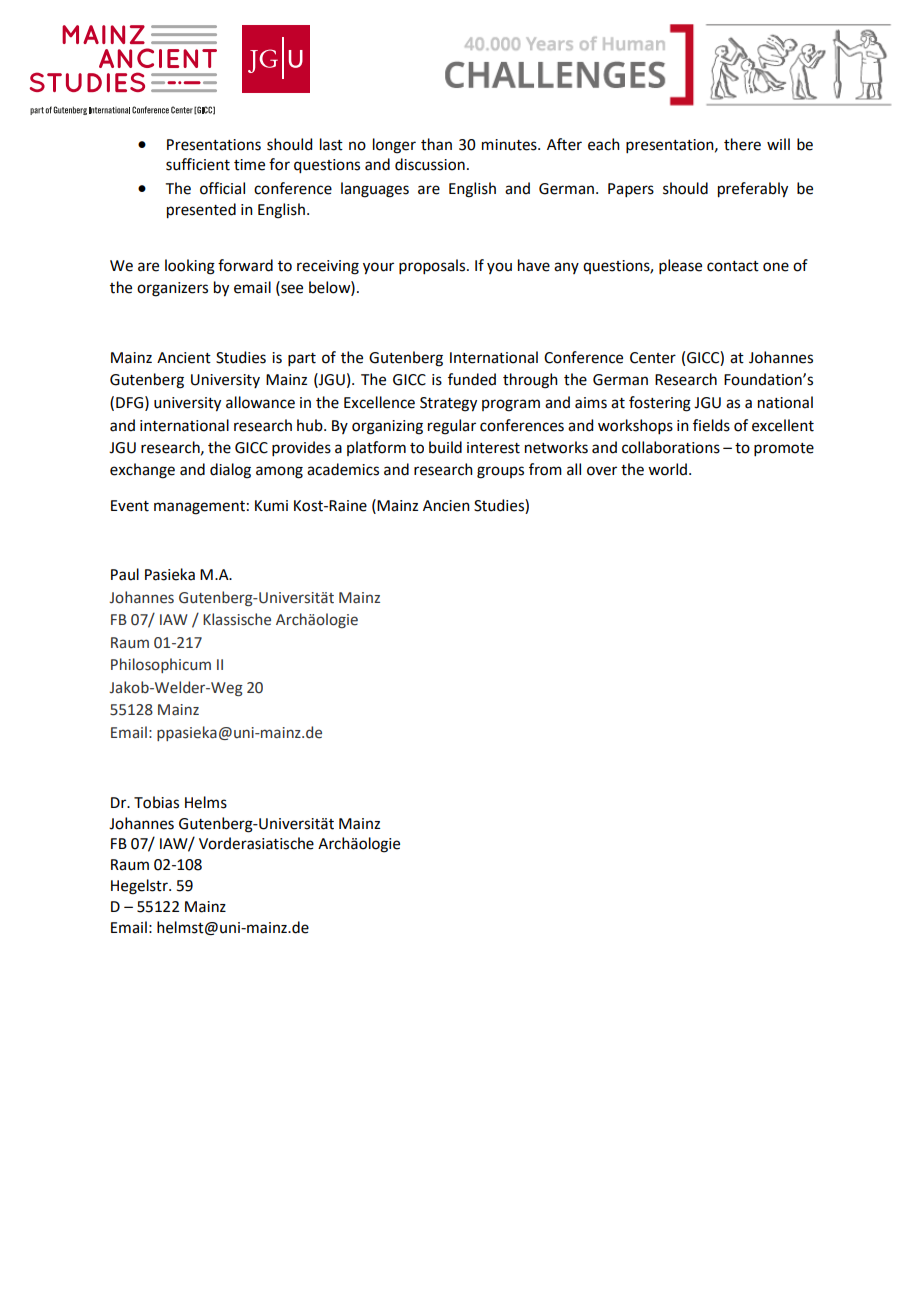  What do you see at coordinates (500, 472) in the screenshot?
I see `groups` at bounding box center [500, 472].
